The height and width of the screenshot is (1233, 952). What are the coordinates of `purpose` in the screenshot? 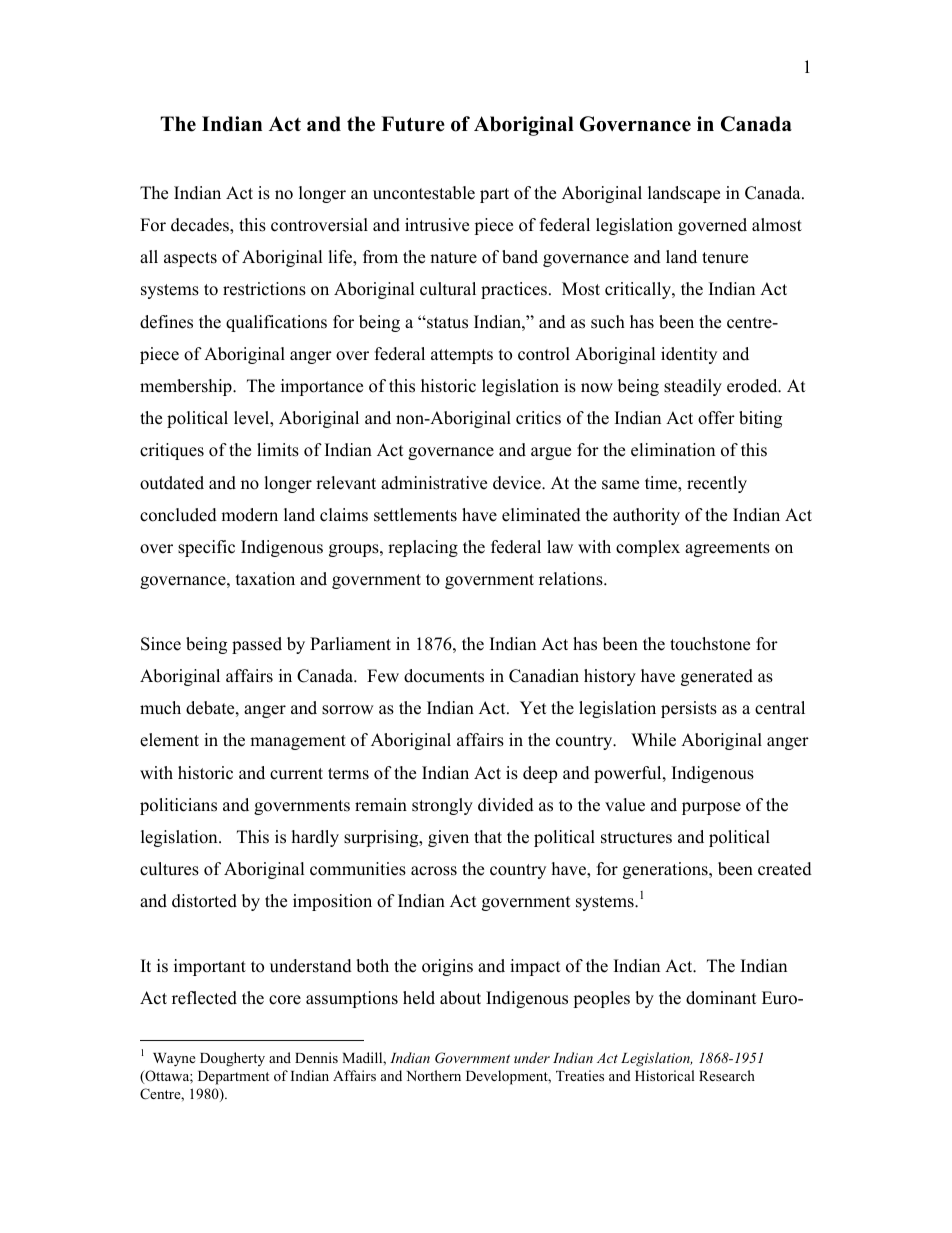 It's located at (711, 808).
